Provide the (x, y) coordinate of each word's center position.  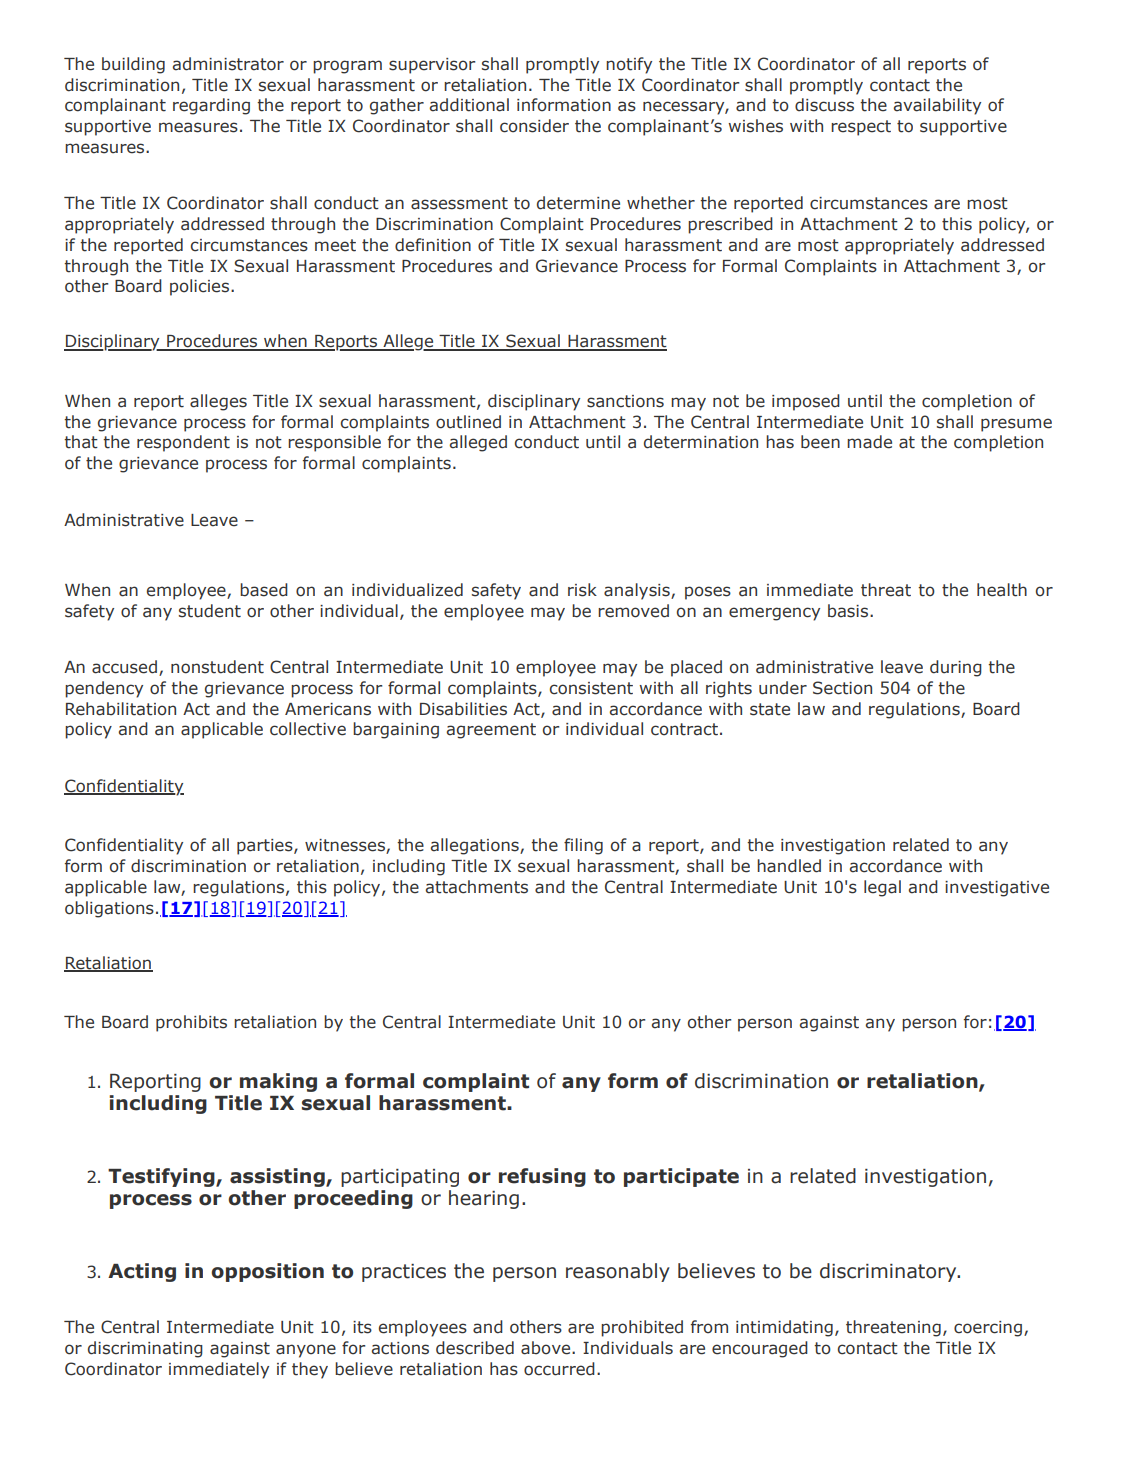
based (264, 590)
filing (583, 846)
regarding (211, 106)
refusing (542, 1177)
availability (937, 106)
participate (681, 1177)
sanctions (625, 401)
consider (534, 126)
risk (582, 590)
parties (266, 847)
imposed (806, 402)
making (278, 1082)
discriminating (145, 1349)
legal (882, 888)
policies (201, 287)
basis (849, 611)
